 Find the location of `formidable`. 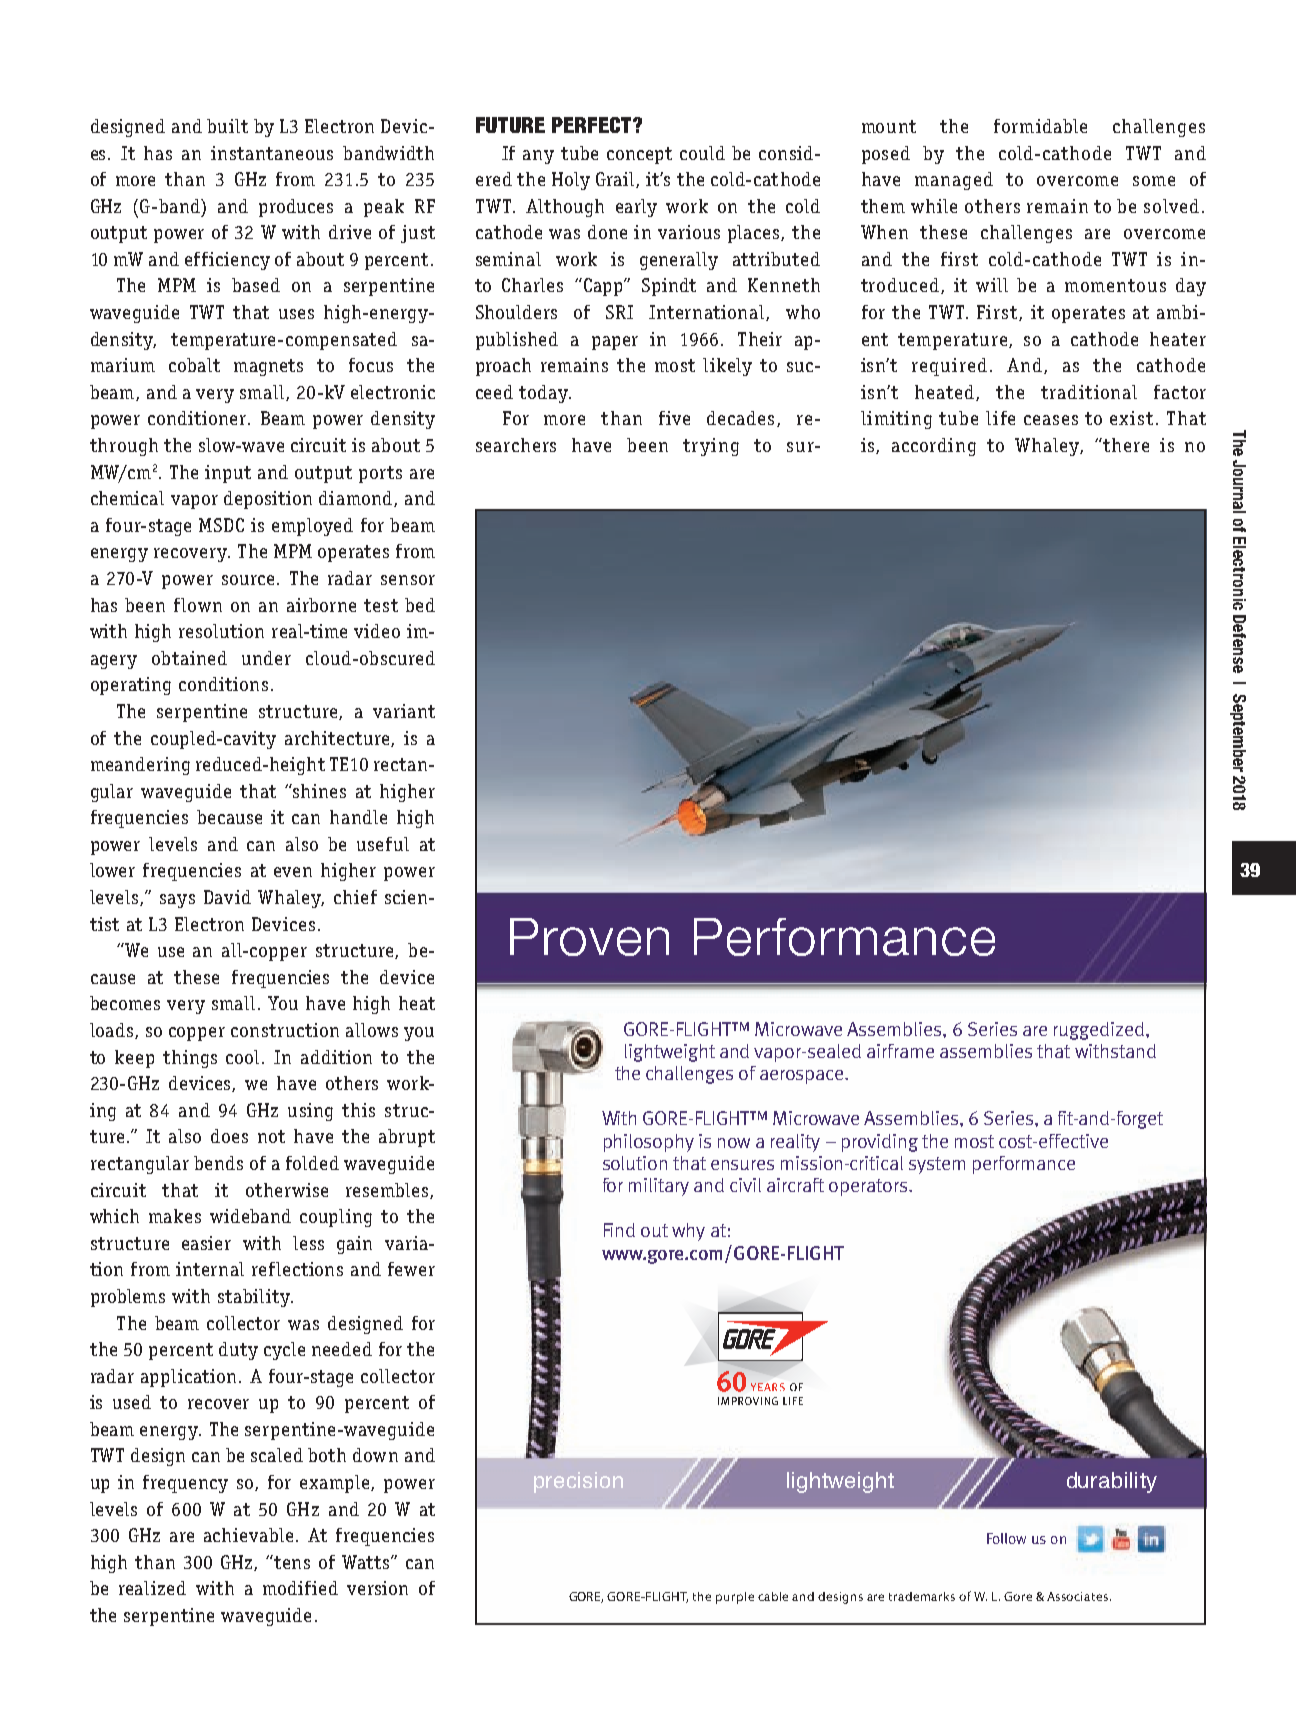

formidable is located at coordinates (1040, 126).
